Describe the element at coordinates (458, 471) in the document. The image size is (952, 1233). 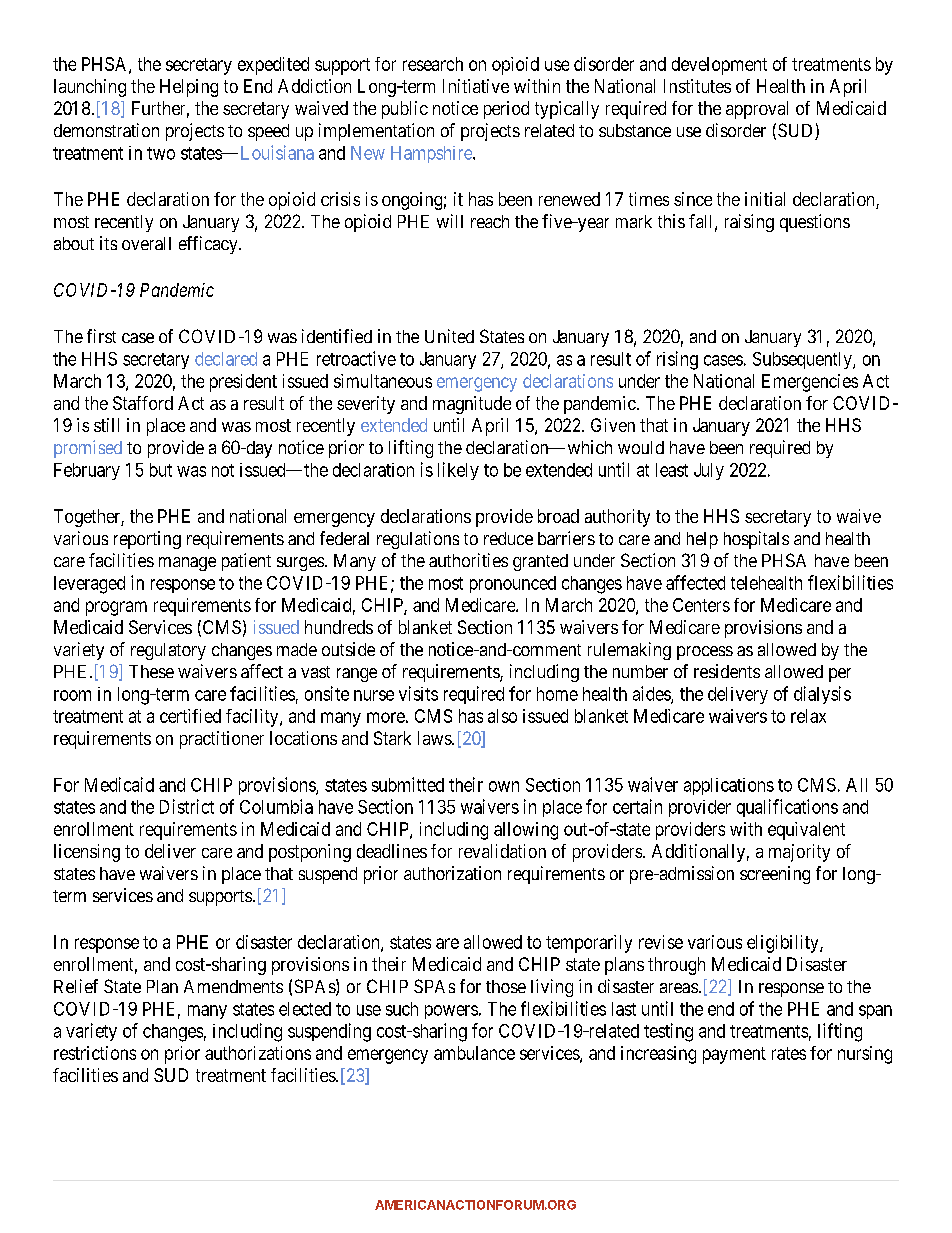
I see `likely` at that location.
